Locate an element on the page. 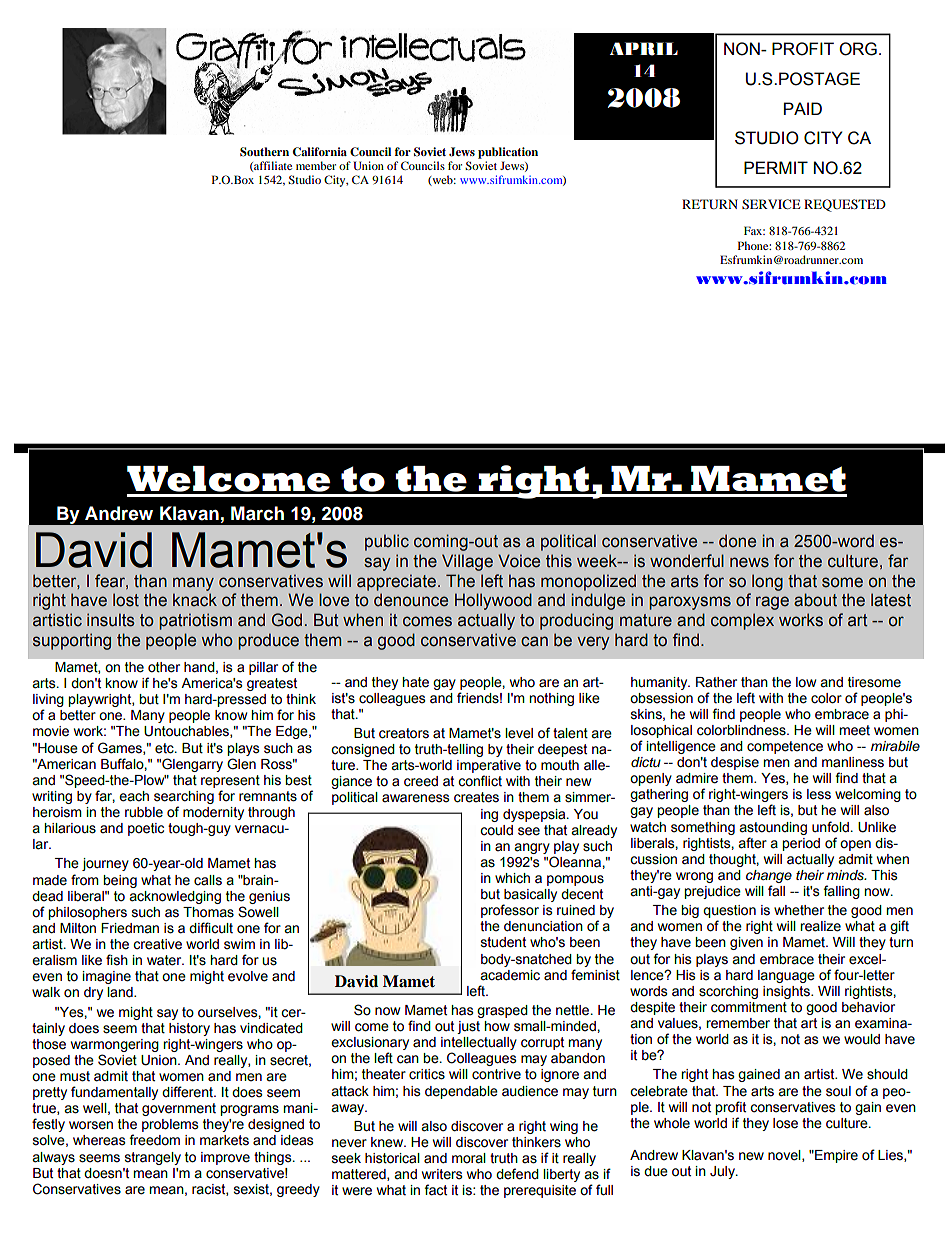  strangely is located at coordinates (153, 1158).
